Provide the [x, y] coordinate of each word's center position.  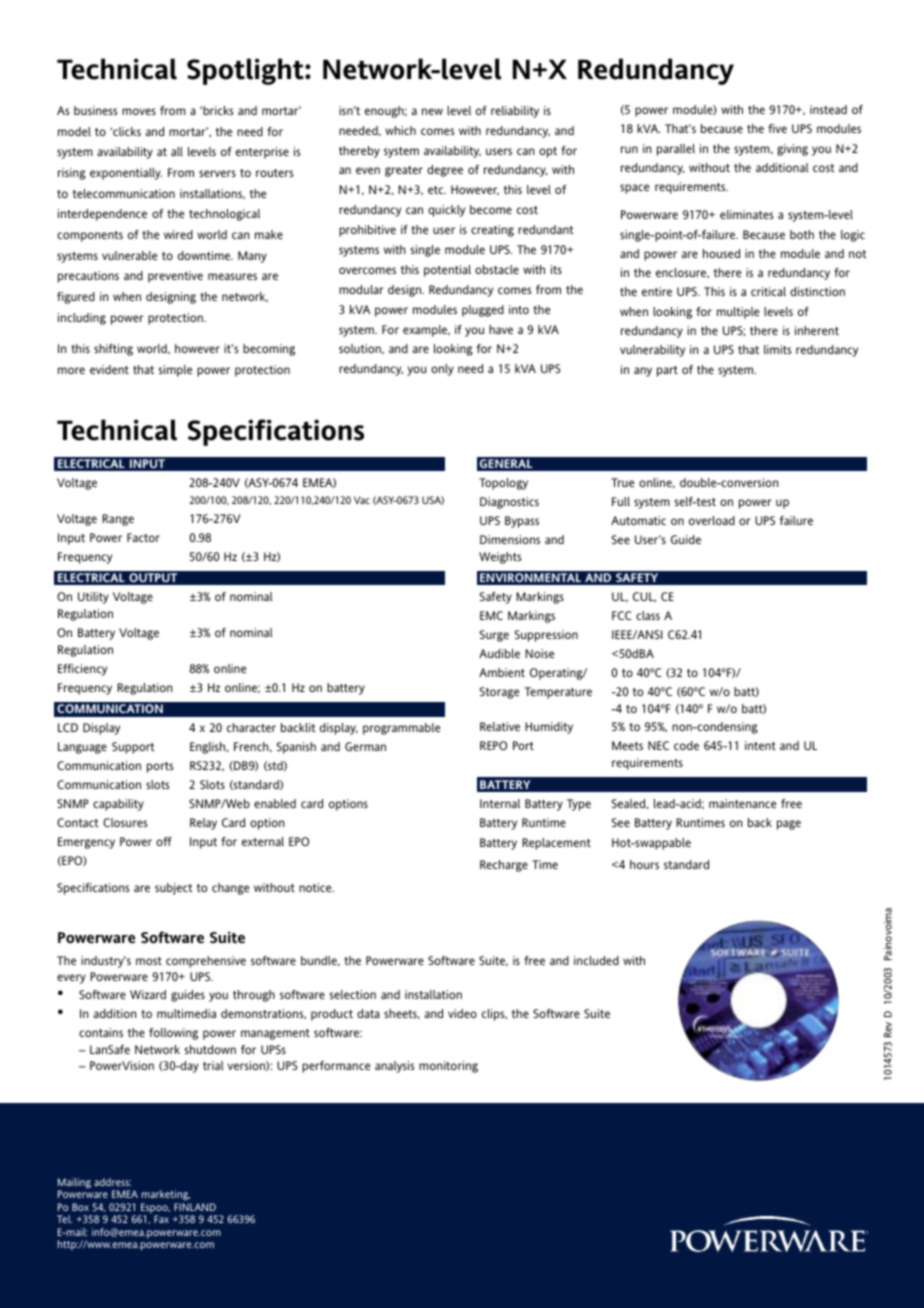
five [777, 128]
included [596, 960]
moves [139, 111]
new [432, 111]
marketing [166, 1195]
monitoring [448, 1067]
